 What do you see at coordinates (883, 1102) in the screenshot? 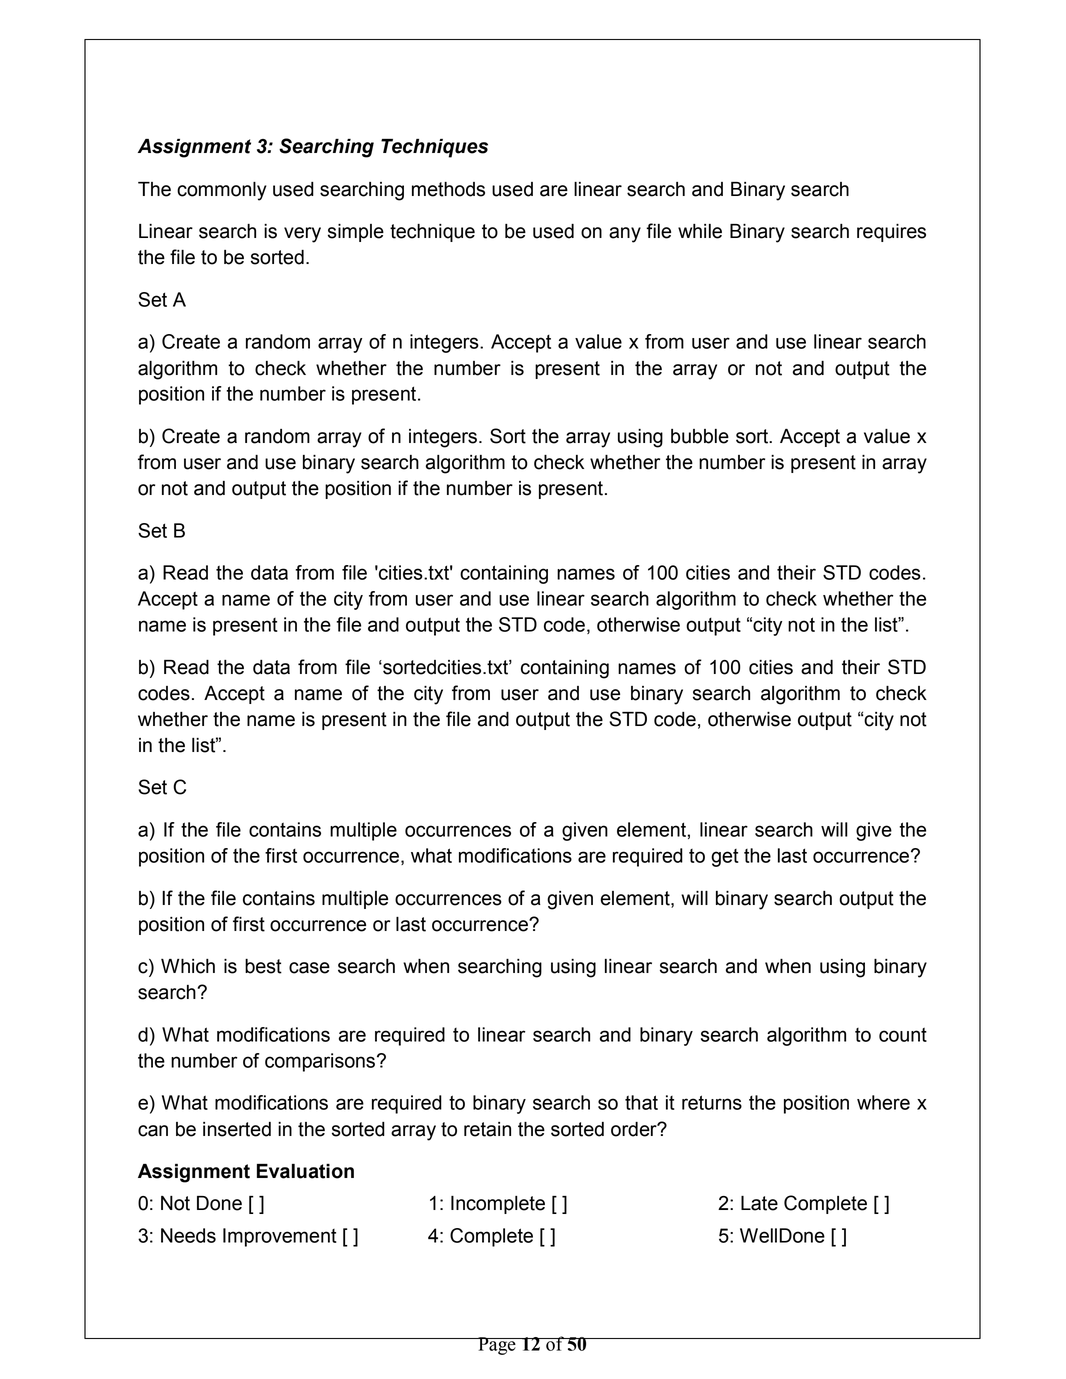
I see `where` at bounding box center [883, 1102].
